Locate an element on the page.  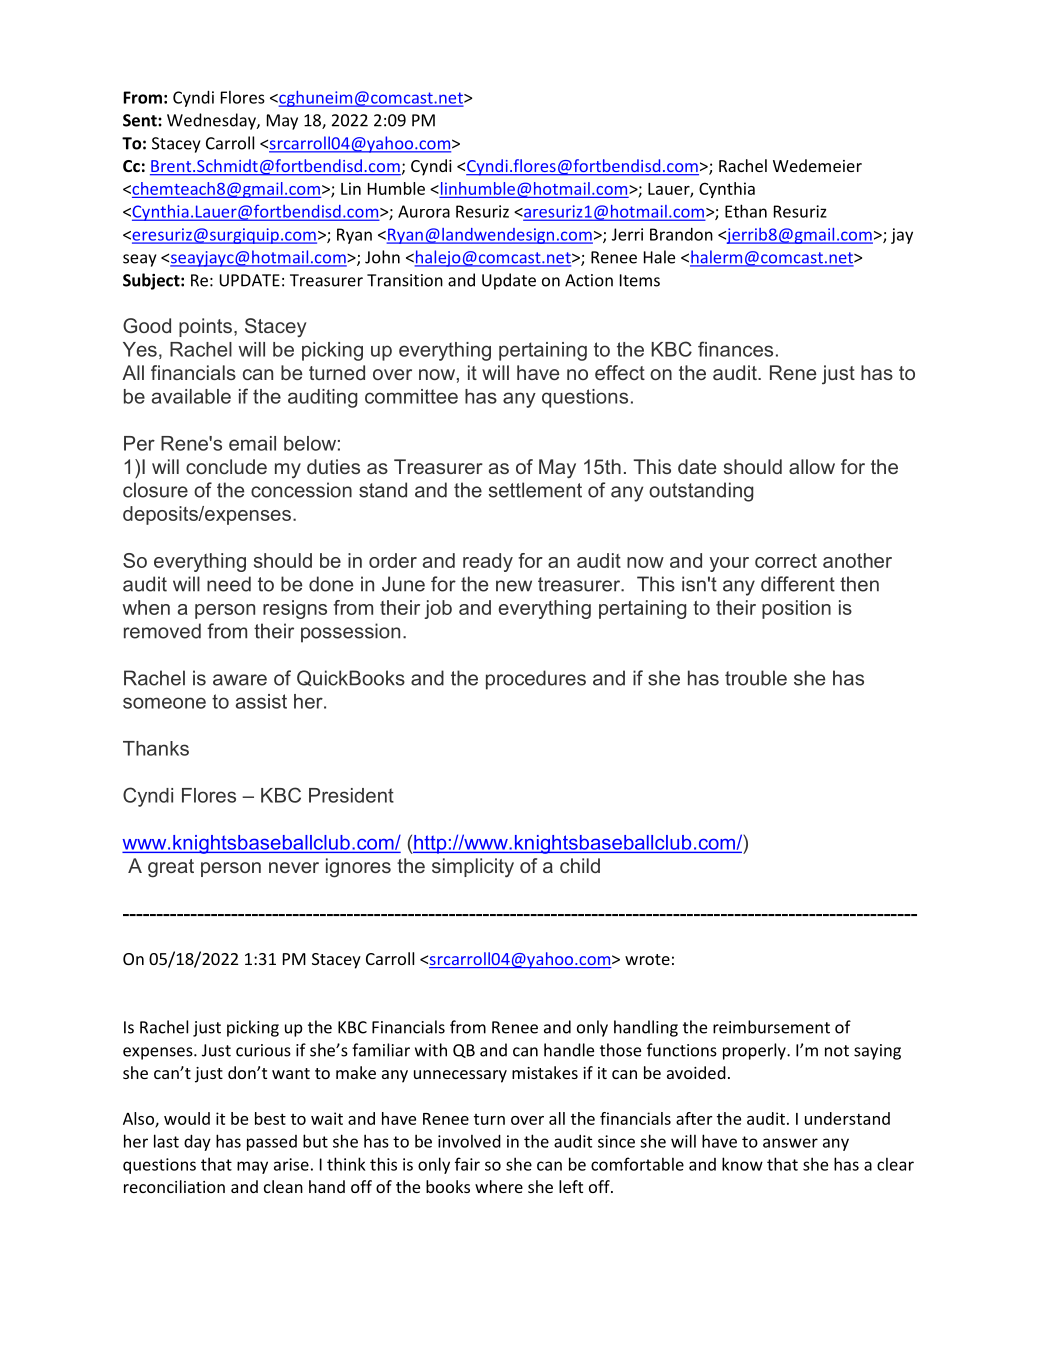
where is located at coordinates (499, 1186).
